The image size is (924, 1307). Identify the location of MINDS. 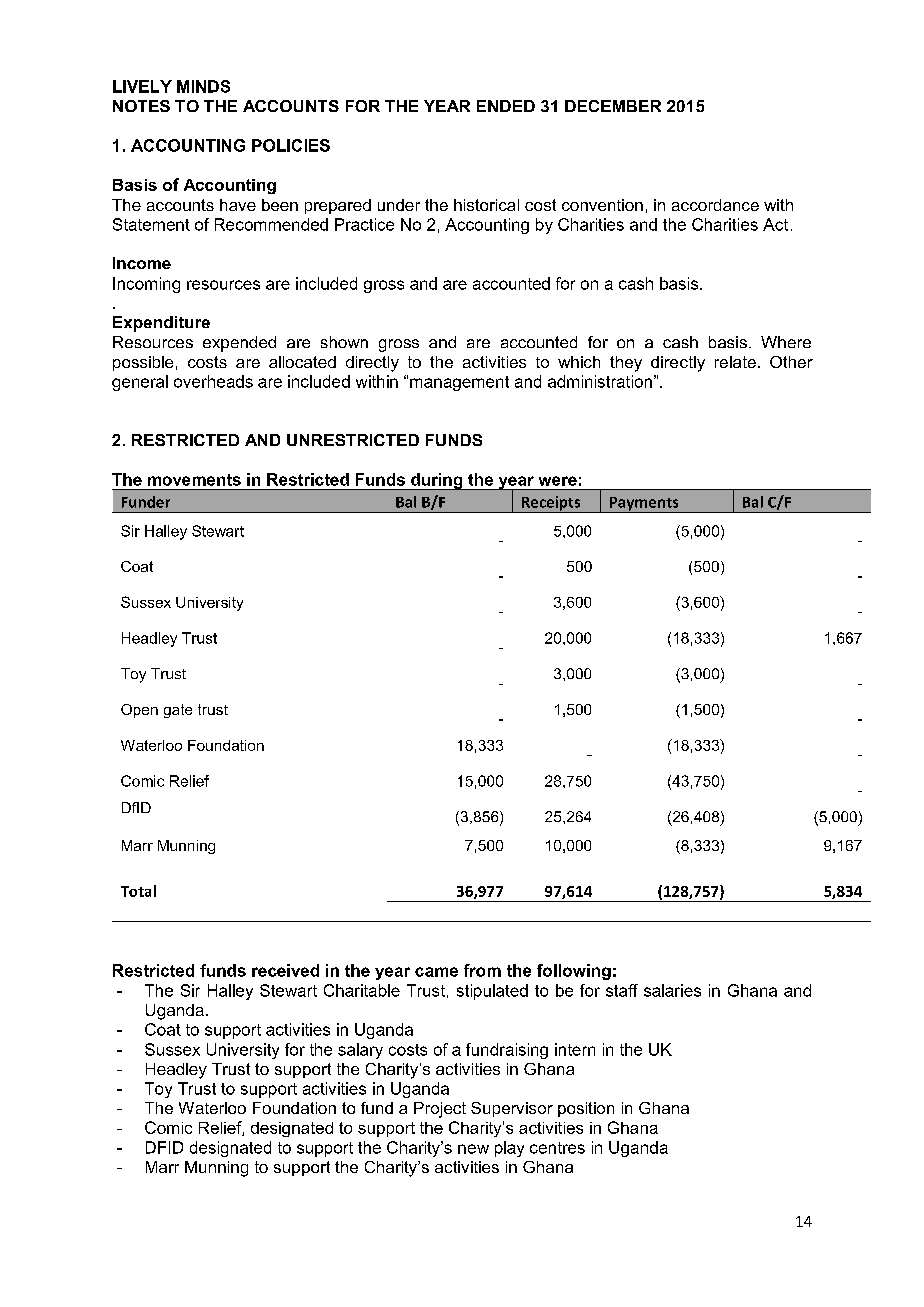
(203, 86).
